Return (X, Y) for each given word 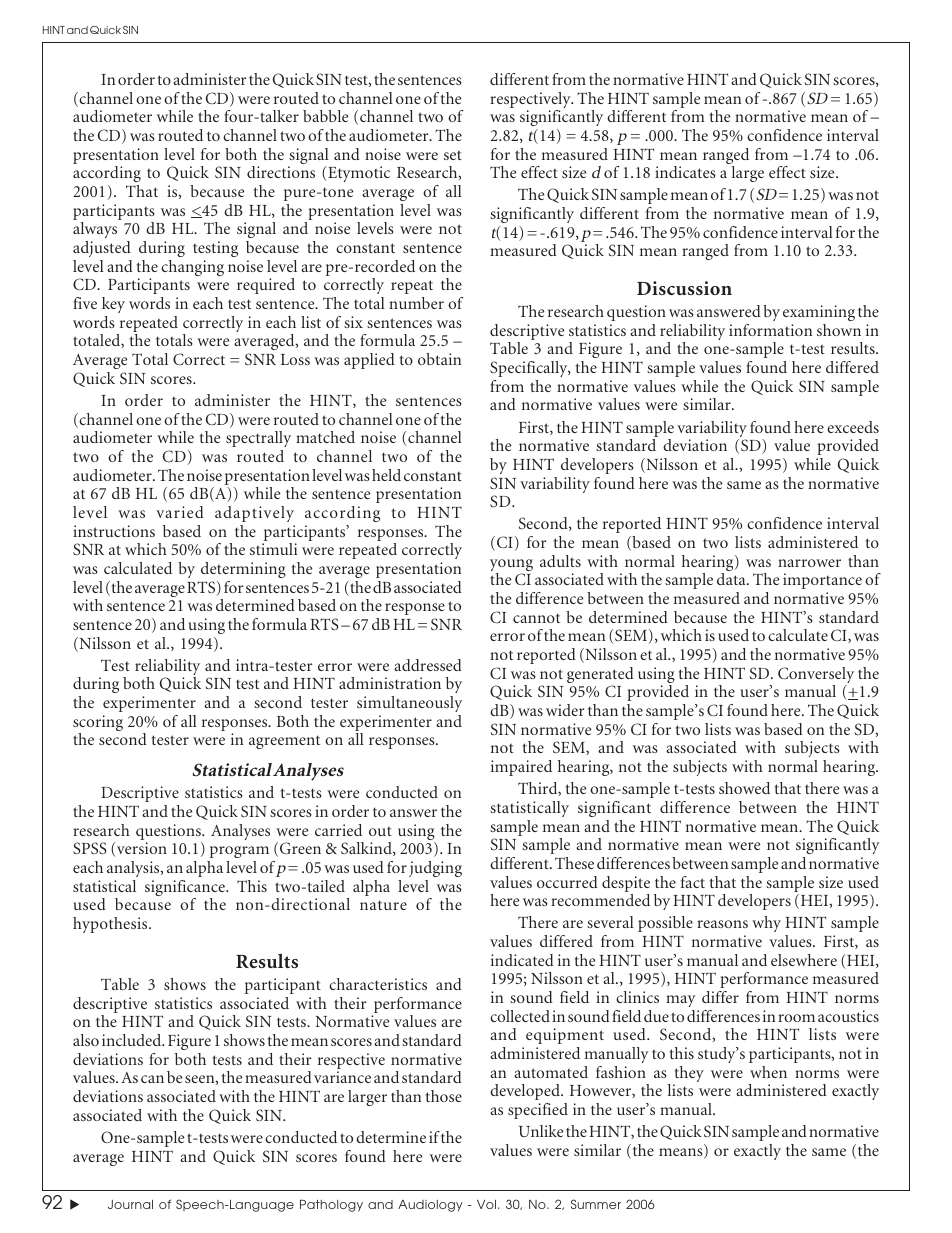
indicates (685, 172)
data (732, 579)
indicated (522, 960)
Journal (130, 1204)
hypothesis (111, 925)
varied (180, 512)
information (770, 330)
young (511, 566)
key (113, 305)
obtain (439, 359)
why (766, 924)
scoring (98, 724)
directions (281, 172)
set (453, 155)
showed (744, 788)
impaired (521, 768)
